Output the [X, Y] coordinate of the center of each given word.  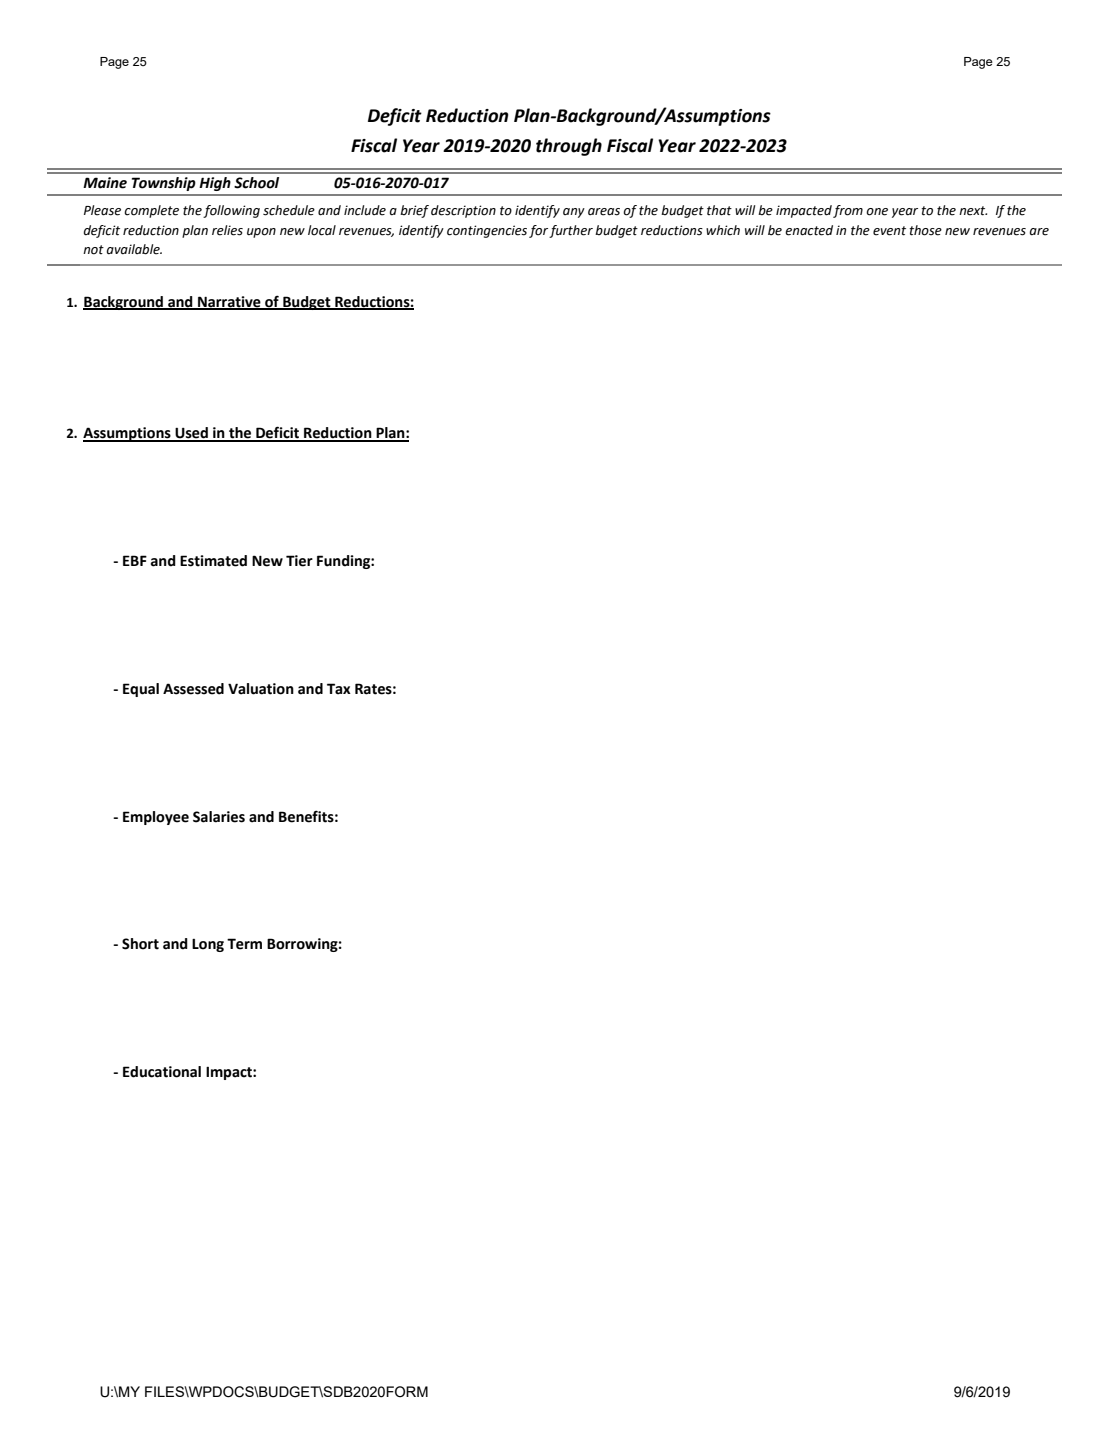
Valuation [261, 689]
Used [191, 434]
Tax [339, 689]
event [889, 231]
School [256, 183]
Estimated [213, 561]
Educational [162, 1072]
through [569, 147]
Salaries [219, 817]
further [571, 231]
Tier [299, 561]
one [877, 212]
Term [244, 944]
